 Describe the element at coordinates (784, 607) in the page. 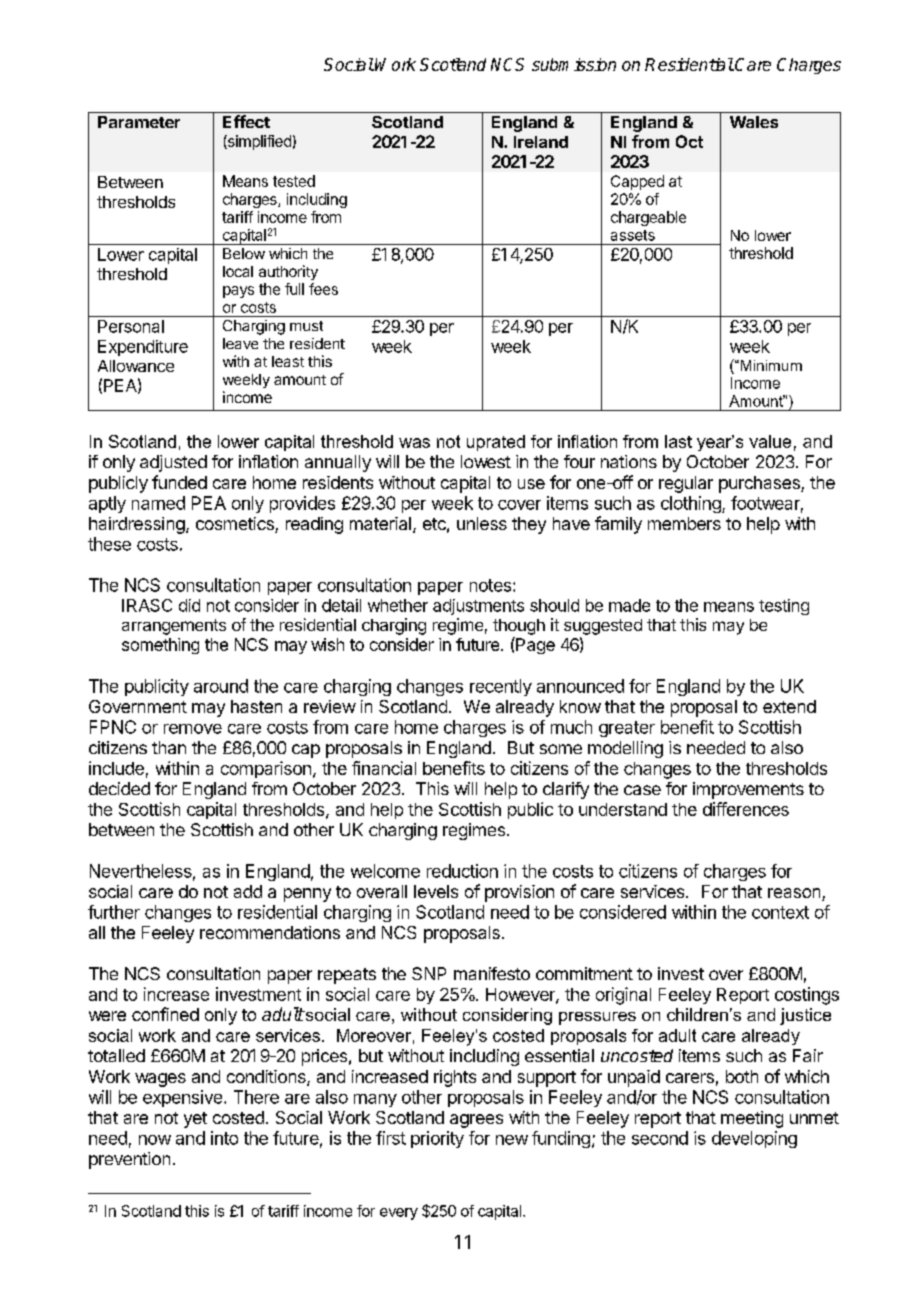

I see `testing` at that location.
